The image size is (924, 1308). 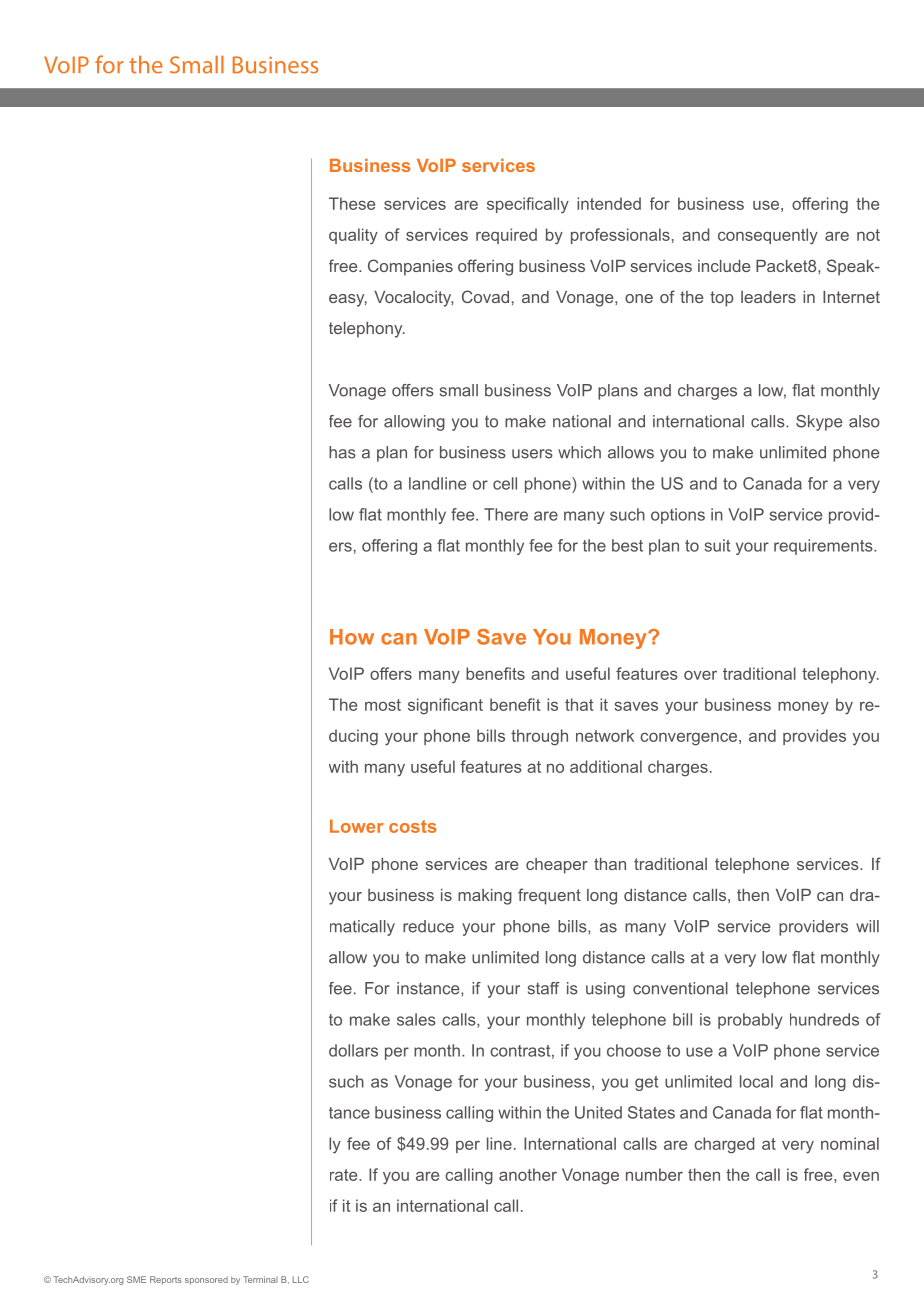 What do you see at coordinates (383, 705) in the page?
I see `most` at bounding box center [383, 705].
